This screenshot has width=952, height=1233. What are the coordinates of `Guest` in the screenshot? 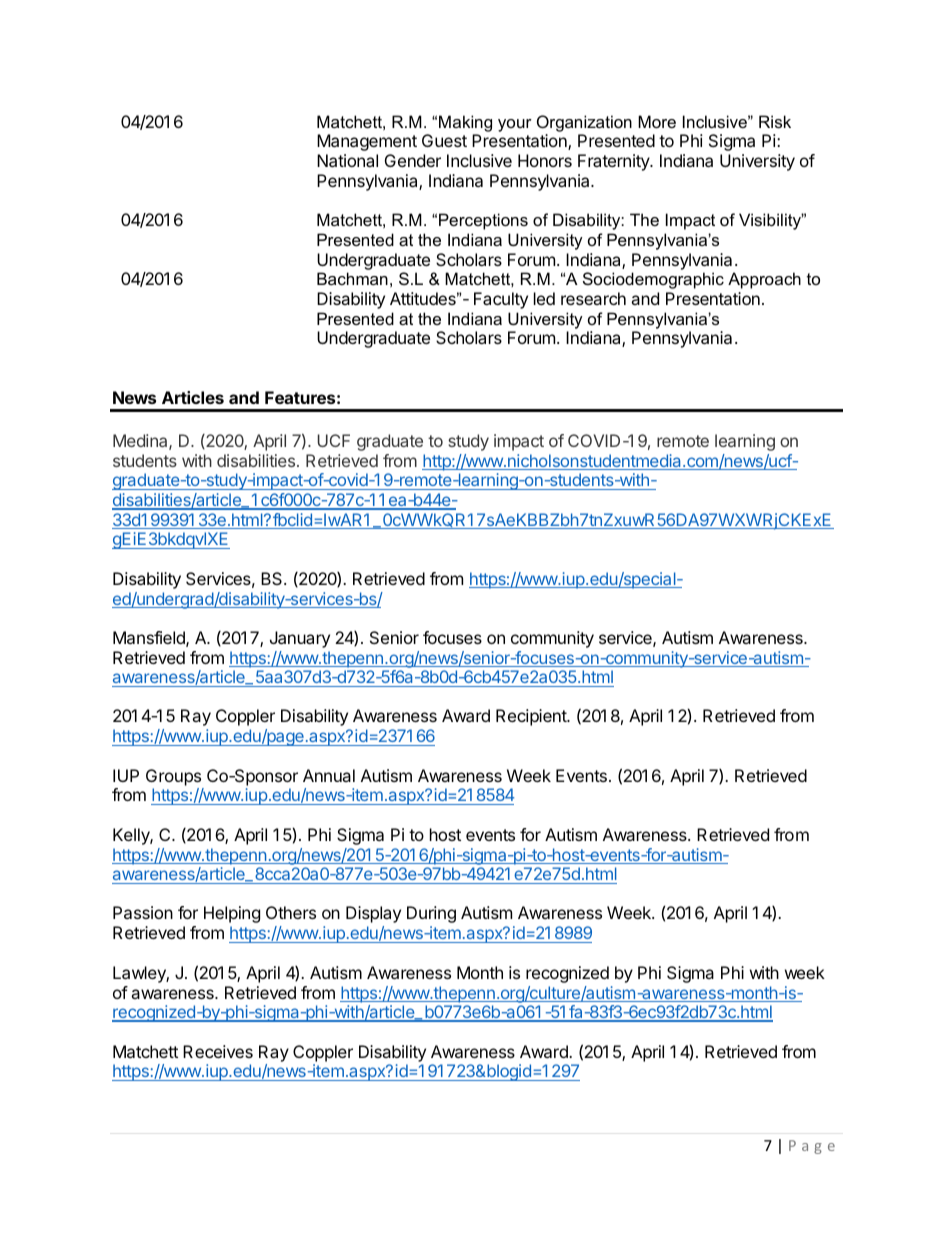 It's located at (444, 140).
